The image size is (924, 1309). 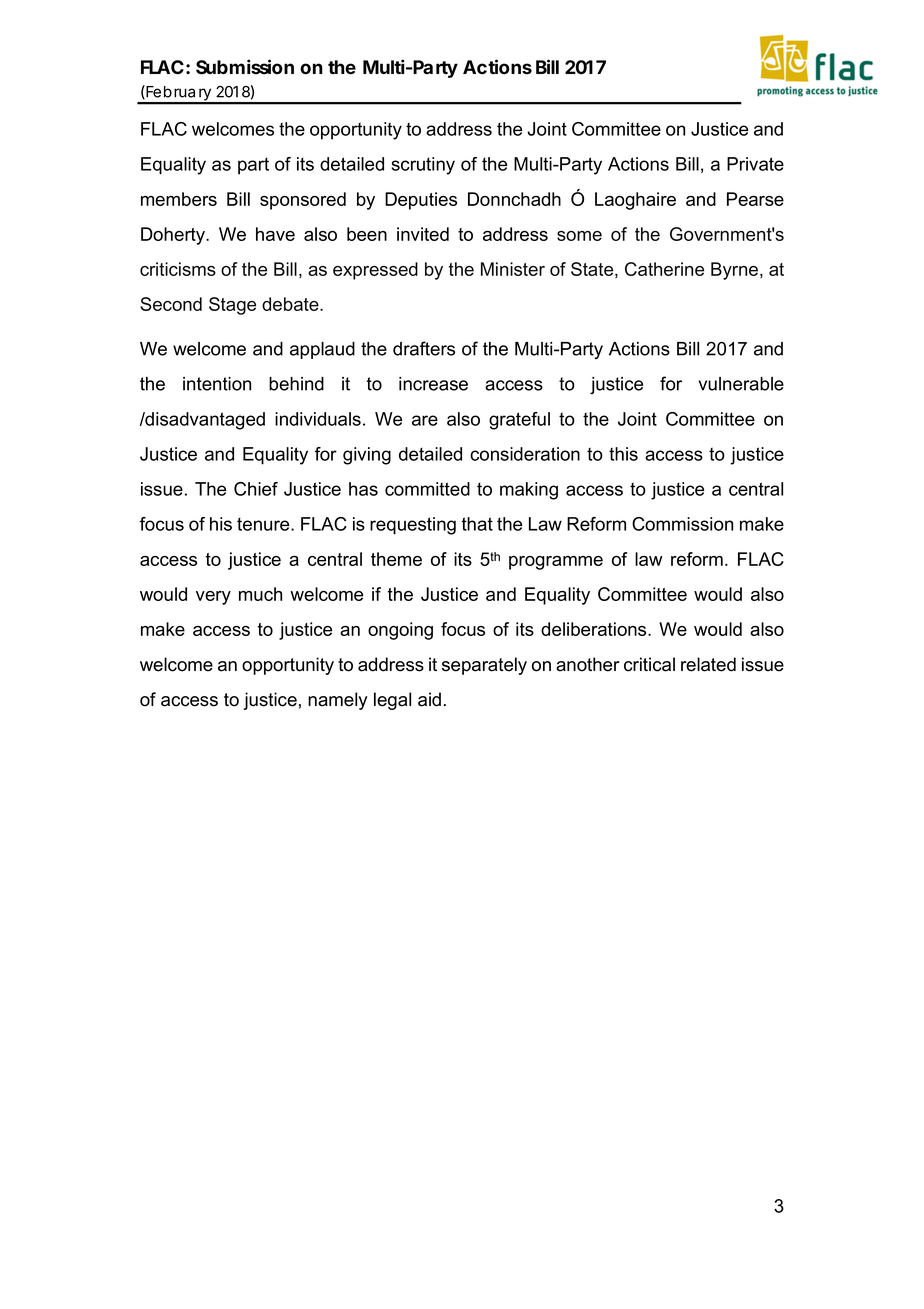 I want to click on Chief, so click(x=256, y=489).
